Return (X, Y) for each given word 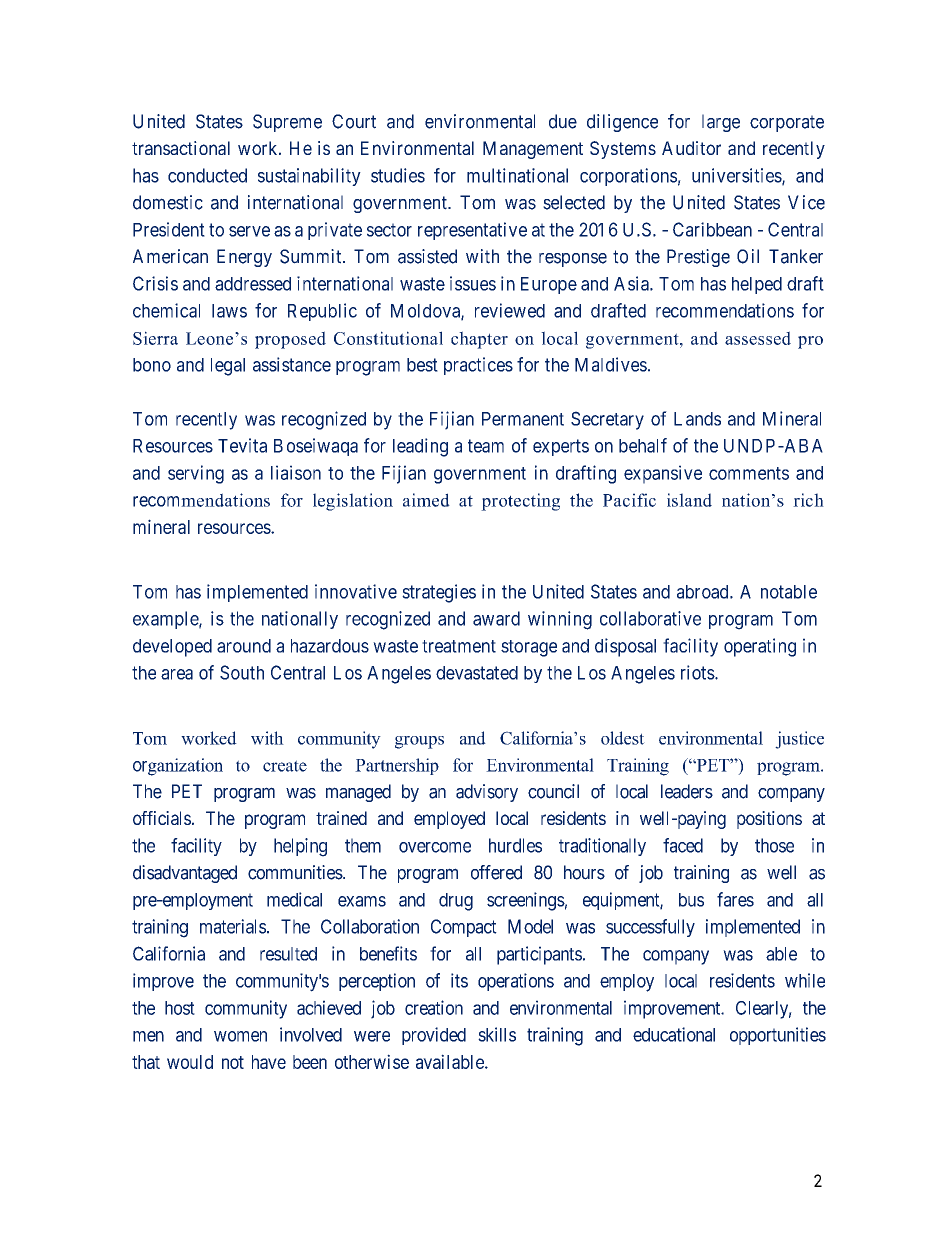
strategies (439, 593)
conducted (207, 175)
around (244, 646)
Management (533, 150)
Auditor (691, 148)
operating (760, 647)
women (240, 1036)
